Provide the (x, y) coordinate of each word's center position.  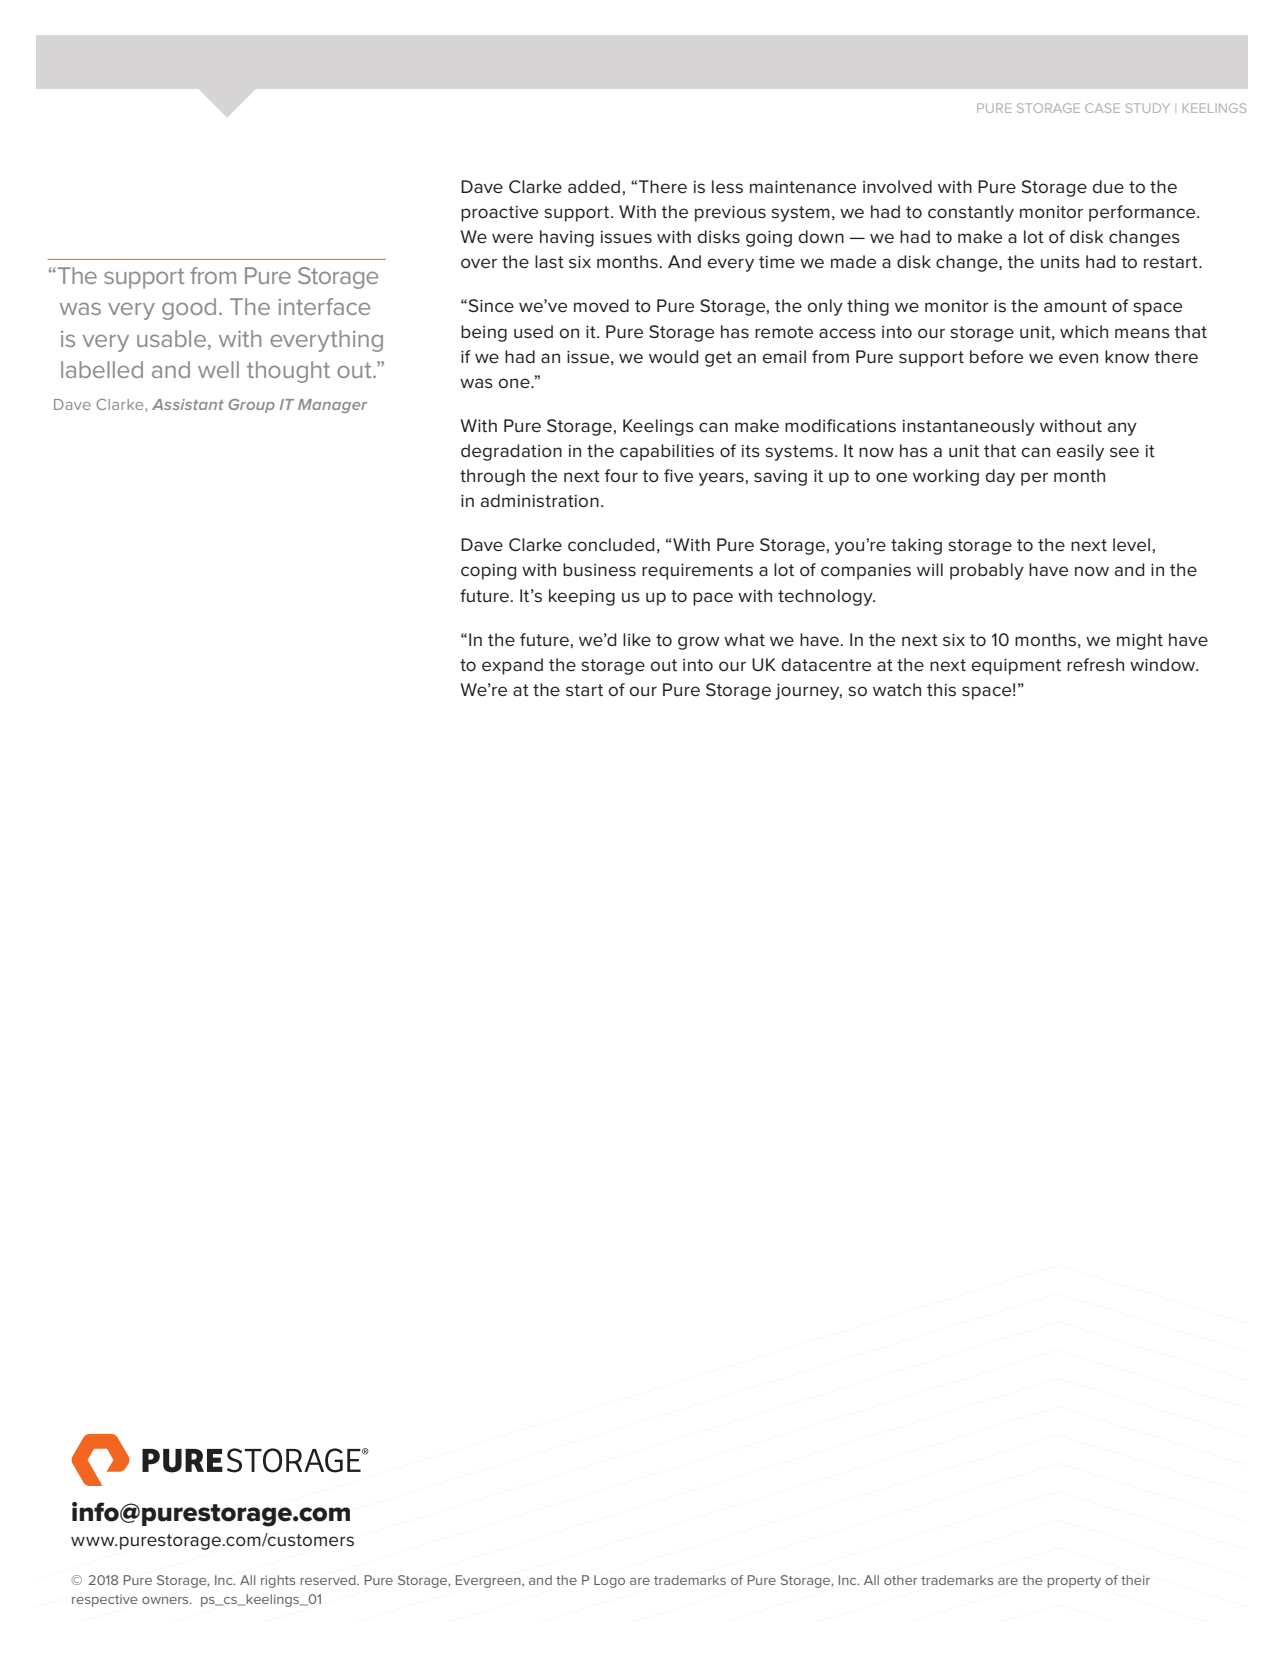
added (594, 186)
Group (251, 406)
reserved (329, 1580)
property (1074, 1582)
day (1000, 477)
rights (278, 1581)
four (621, 475)
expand (512, 666)
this (941, 690)
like (637, 639)
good (189, 309)
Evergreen (489, 1581)
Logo (609, 1581)
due (1108, 186)
